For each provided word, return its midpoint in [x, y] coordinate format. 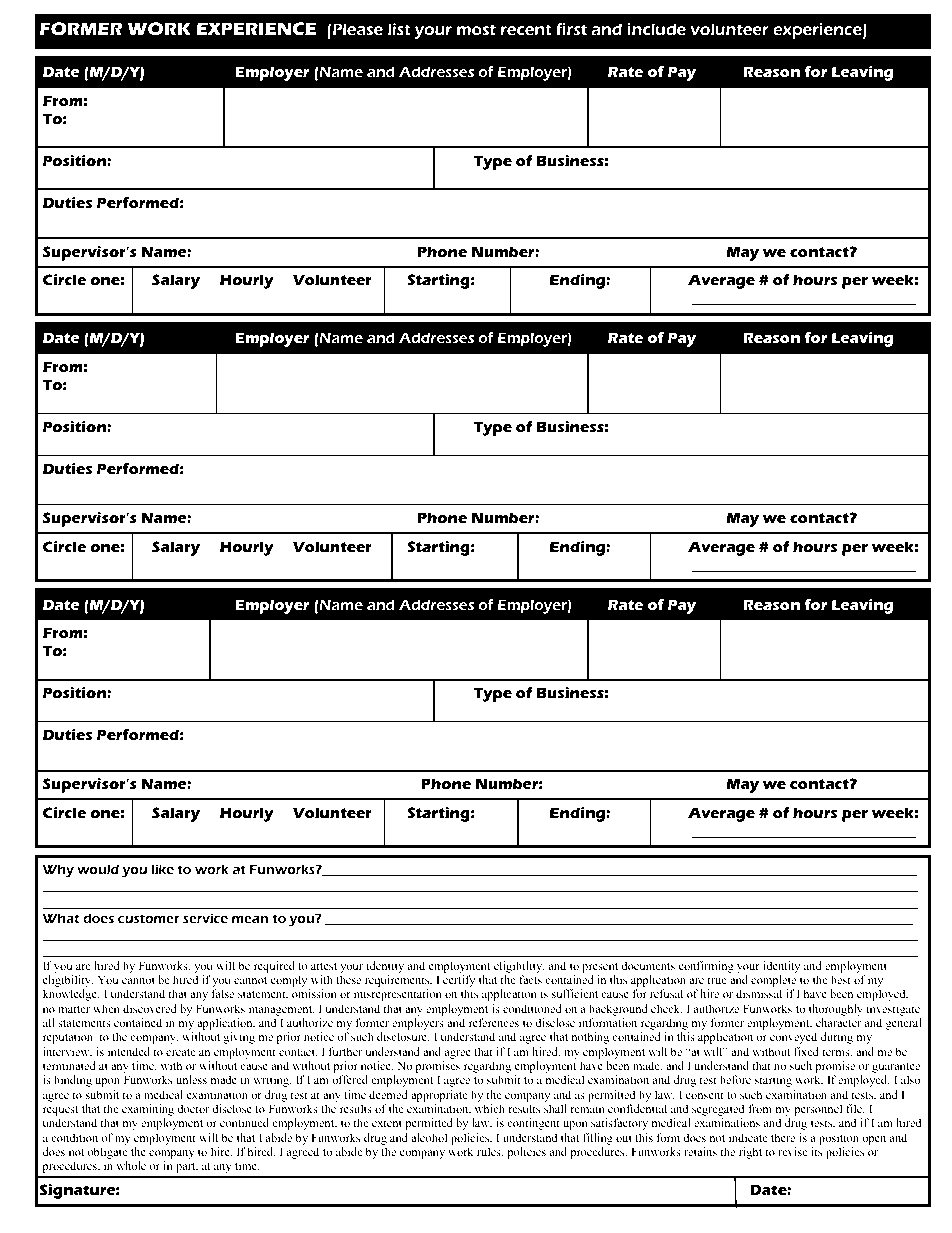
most [476, 29]
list [399, 29]
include [656, 29]
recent [526, 29]
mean [250, 919]
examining [148, 1110]
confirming [706, 967]
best [841, 979]
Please [358, 29]
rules [490, 1152]
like [162, 869]
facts [530, 979]
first [571, 29]
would [98, 869]
